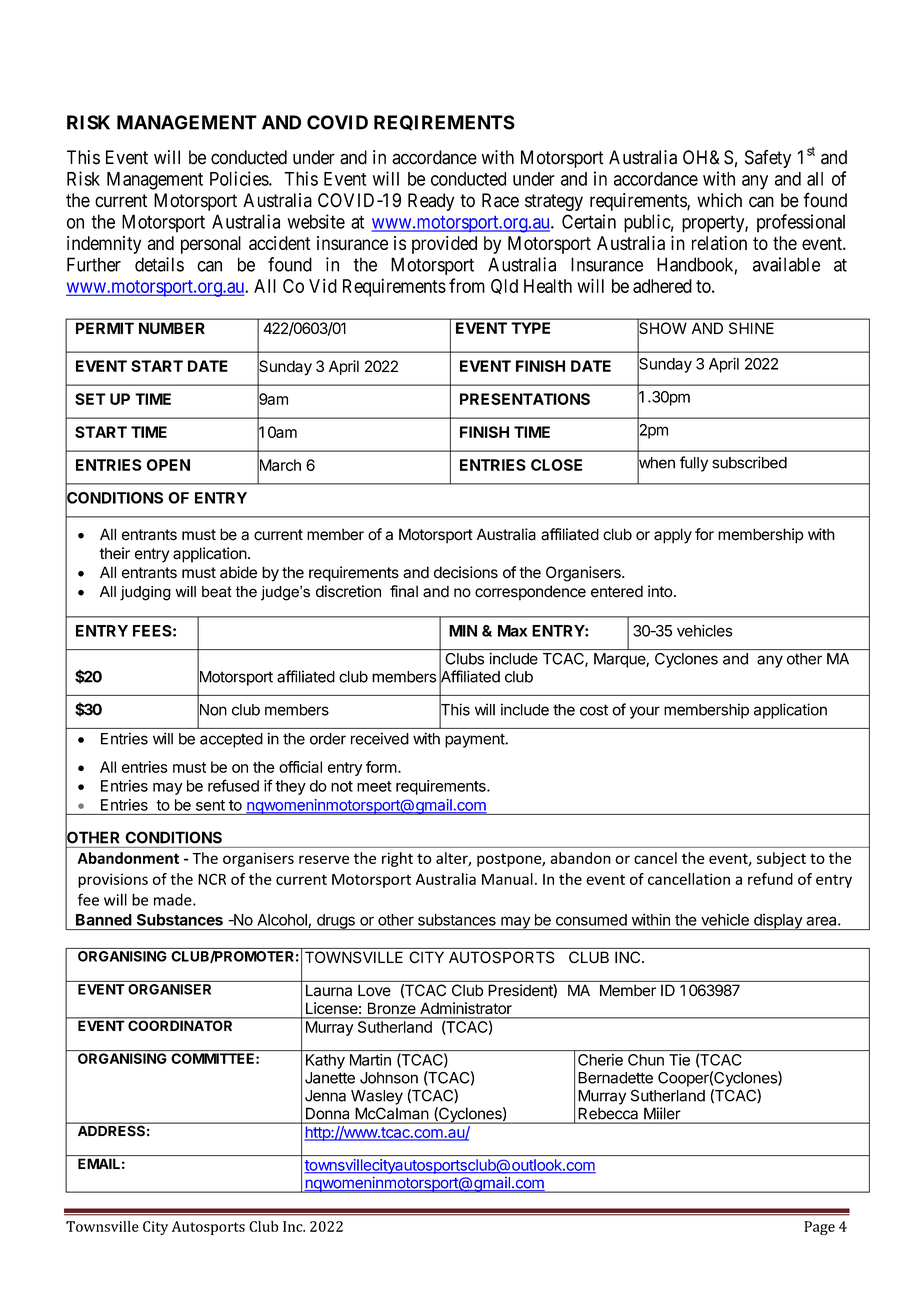 This screenshot has height=1308, width=924. I want to click on personal, so click(211, 245).
